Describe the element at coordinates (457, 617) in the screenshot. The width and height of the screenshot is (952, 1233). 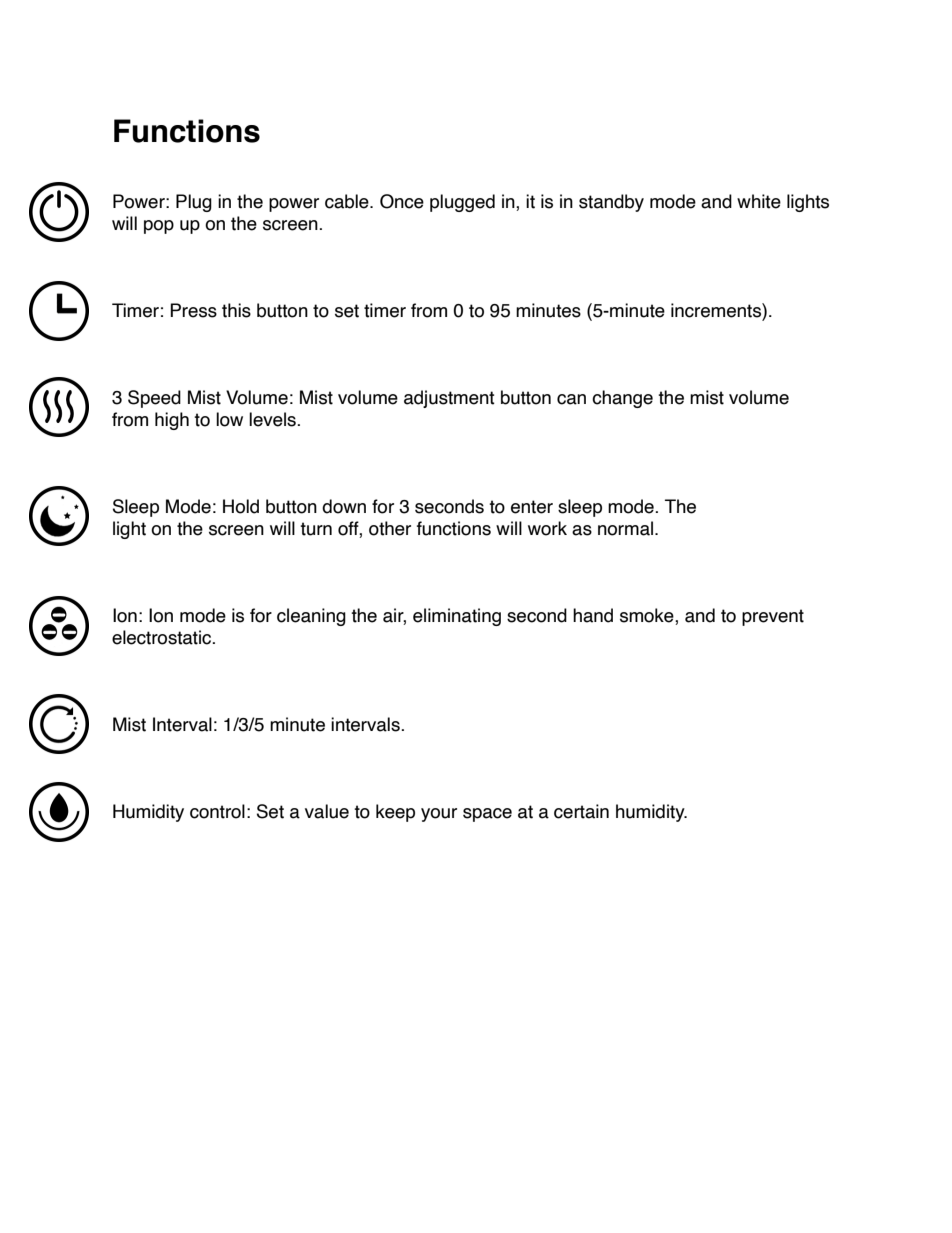
I see `eliminating` at that location.
